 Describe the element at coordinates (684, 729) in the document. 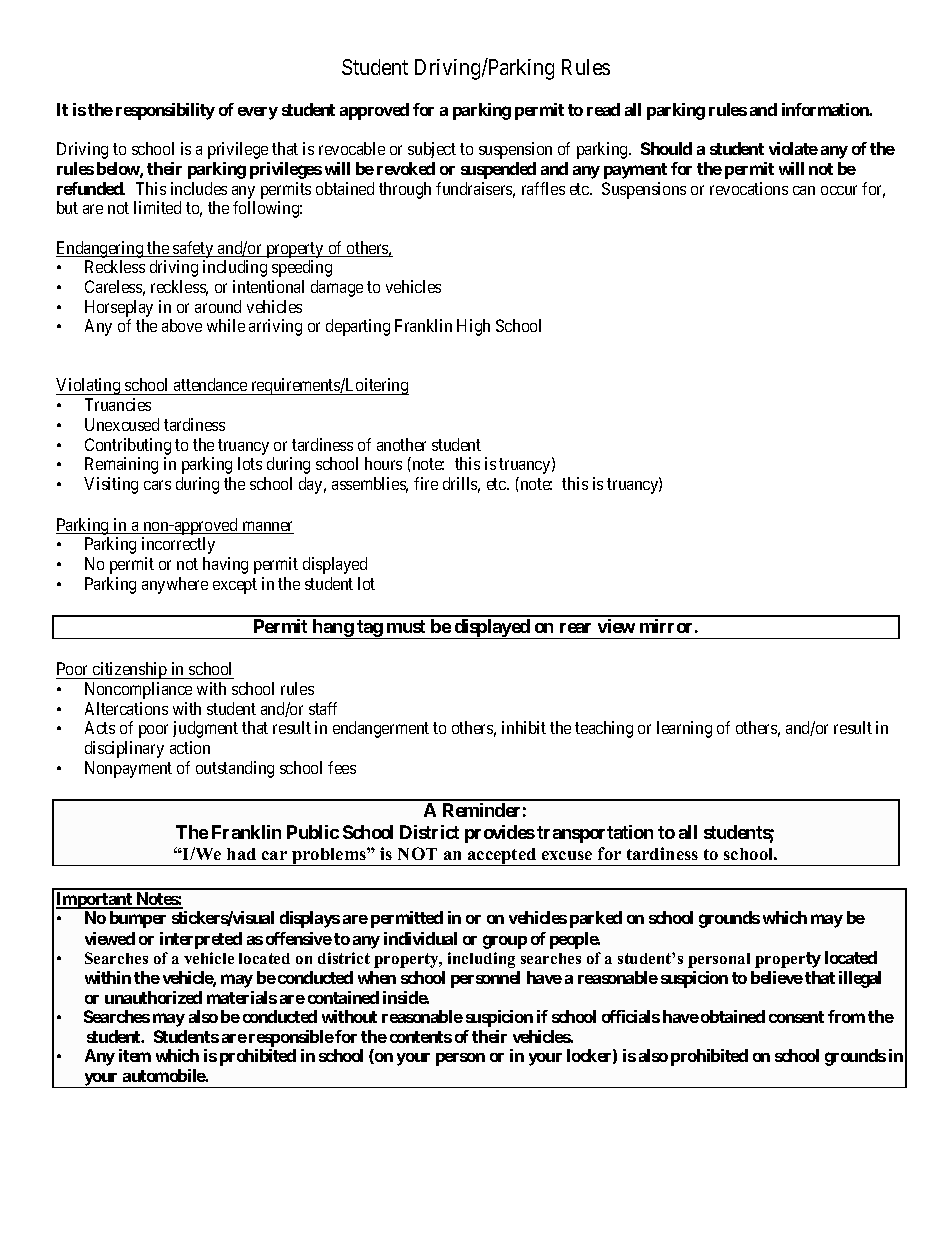

I see `learning` at that location.
